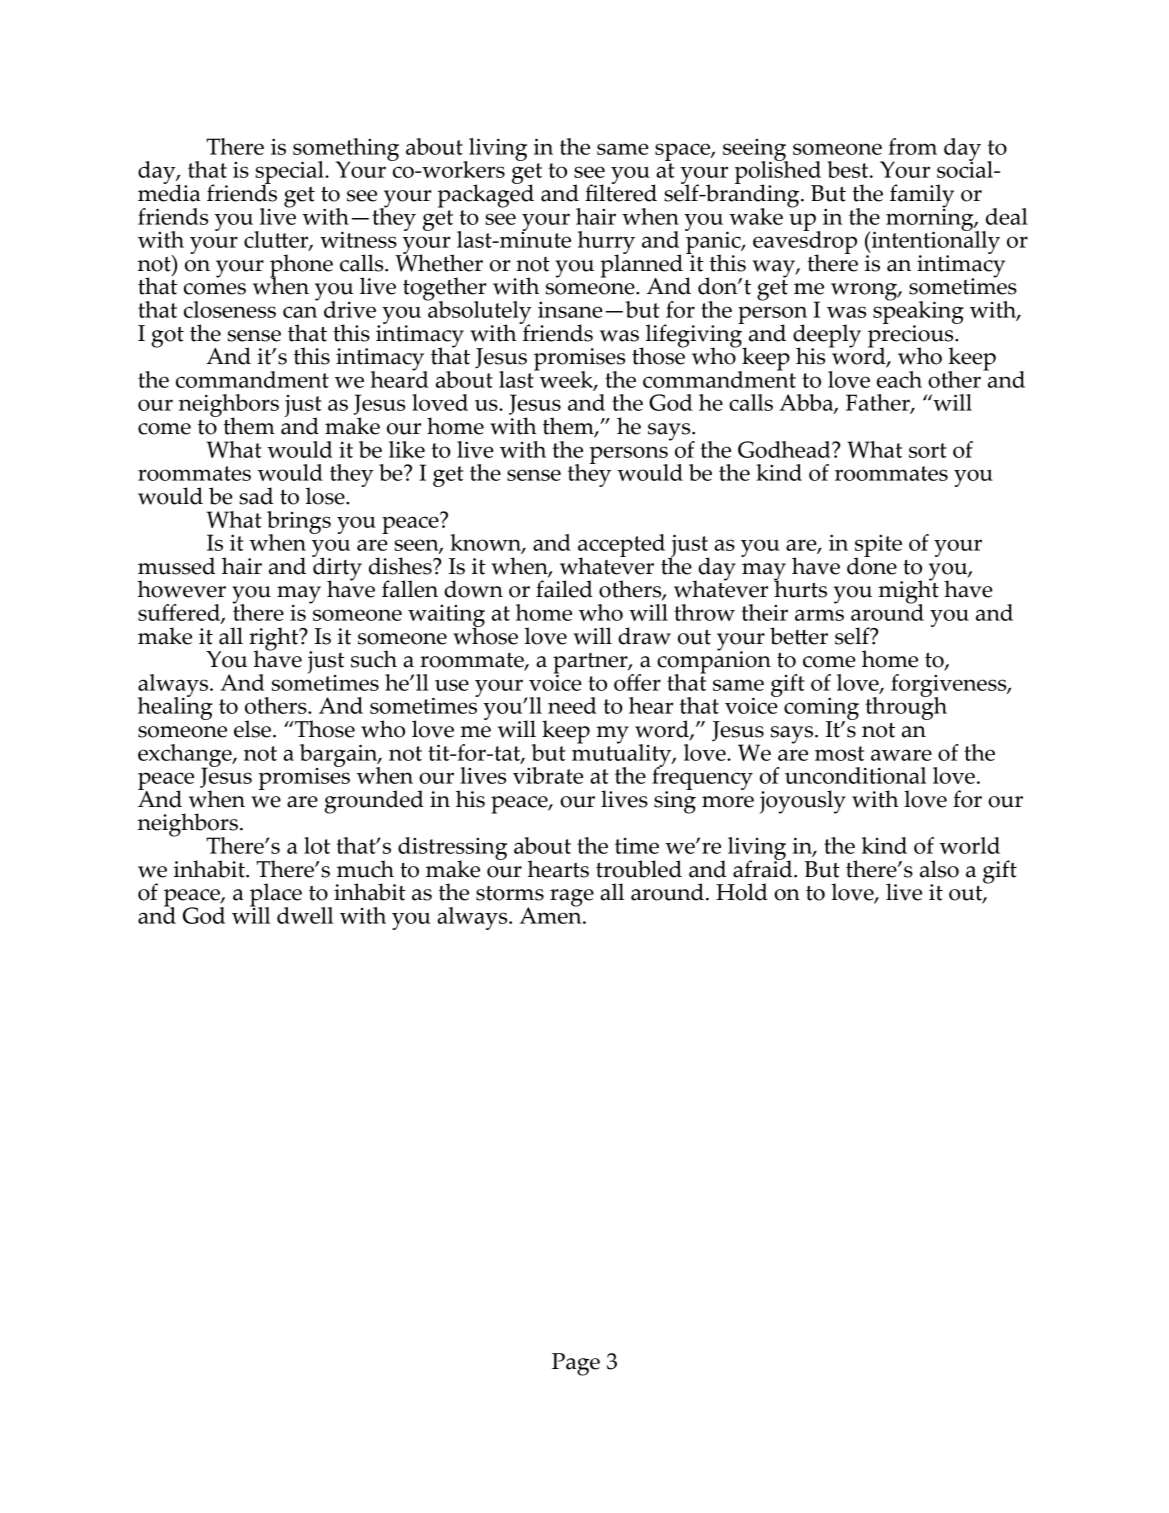  Describe the element at coordinates (290, 174) in the image. I see `special` at that location.
